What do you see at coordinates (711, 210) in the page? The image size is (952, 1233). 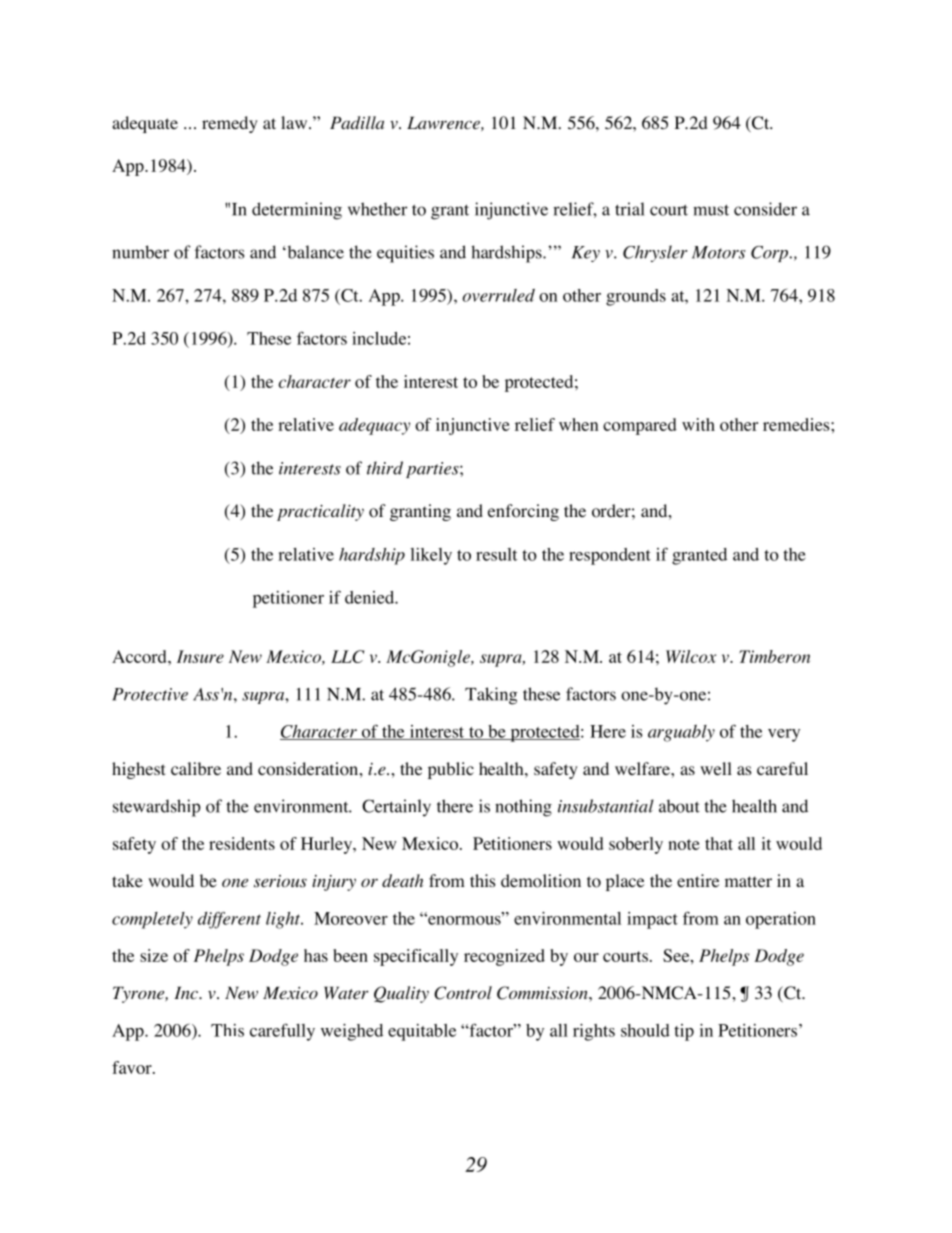 I see `must` at bounding box center [711, 210].
